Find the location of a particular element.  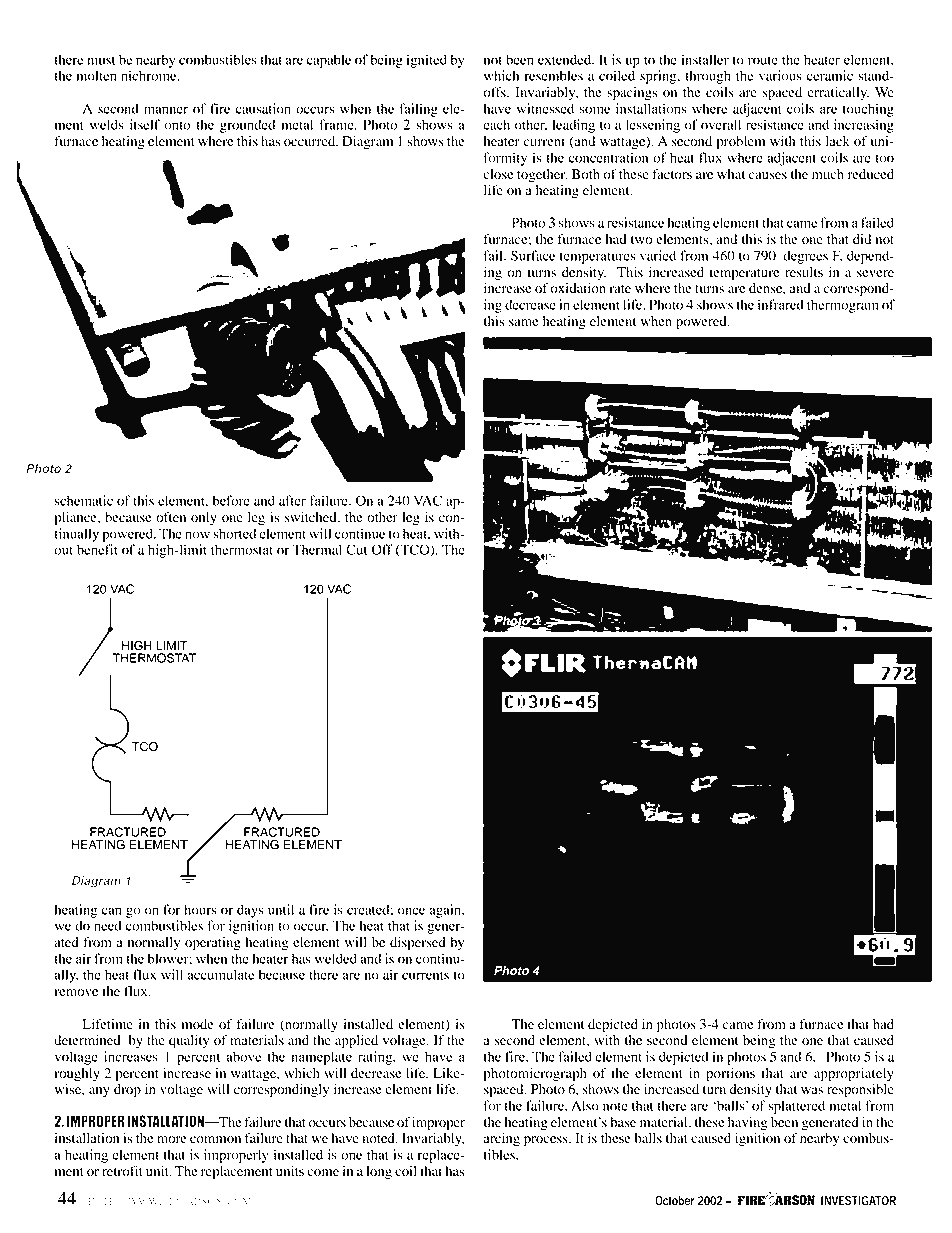

more is located at coordinates (172, 1140).
